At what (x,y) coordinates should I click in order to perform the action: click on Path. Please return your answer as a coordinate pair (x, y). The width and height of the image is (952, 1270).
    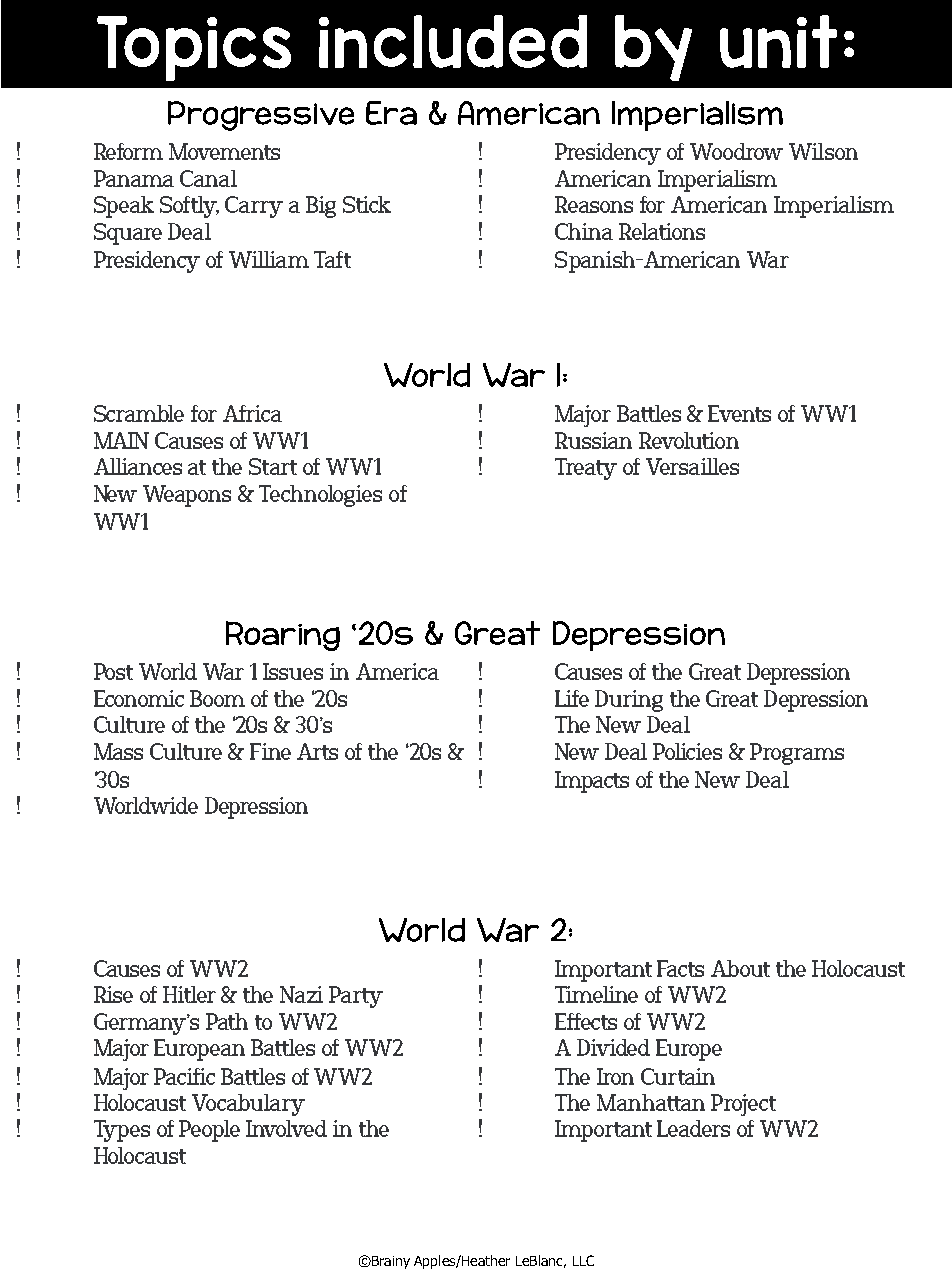
    Looking at the image, I should click on (227, 1021).
